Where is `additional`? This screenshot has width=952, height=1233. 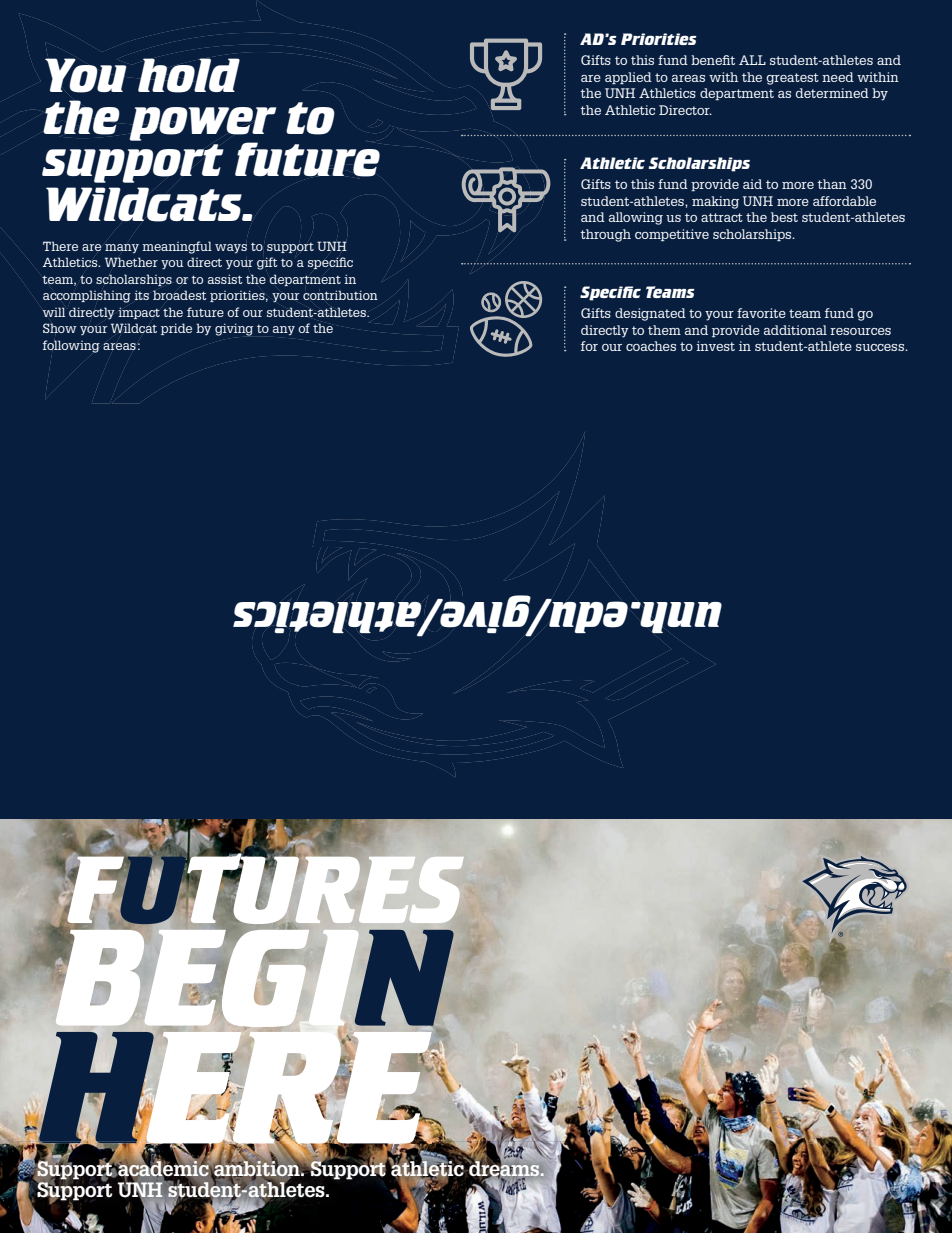
additional is located at coordinates (795, 330).
